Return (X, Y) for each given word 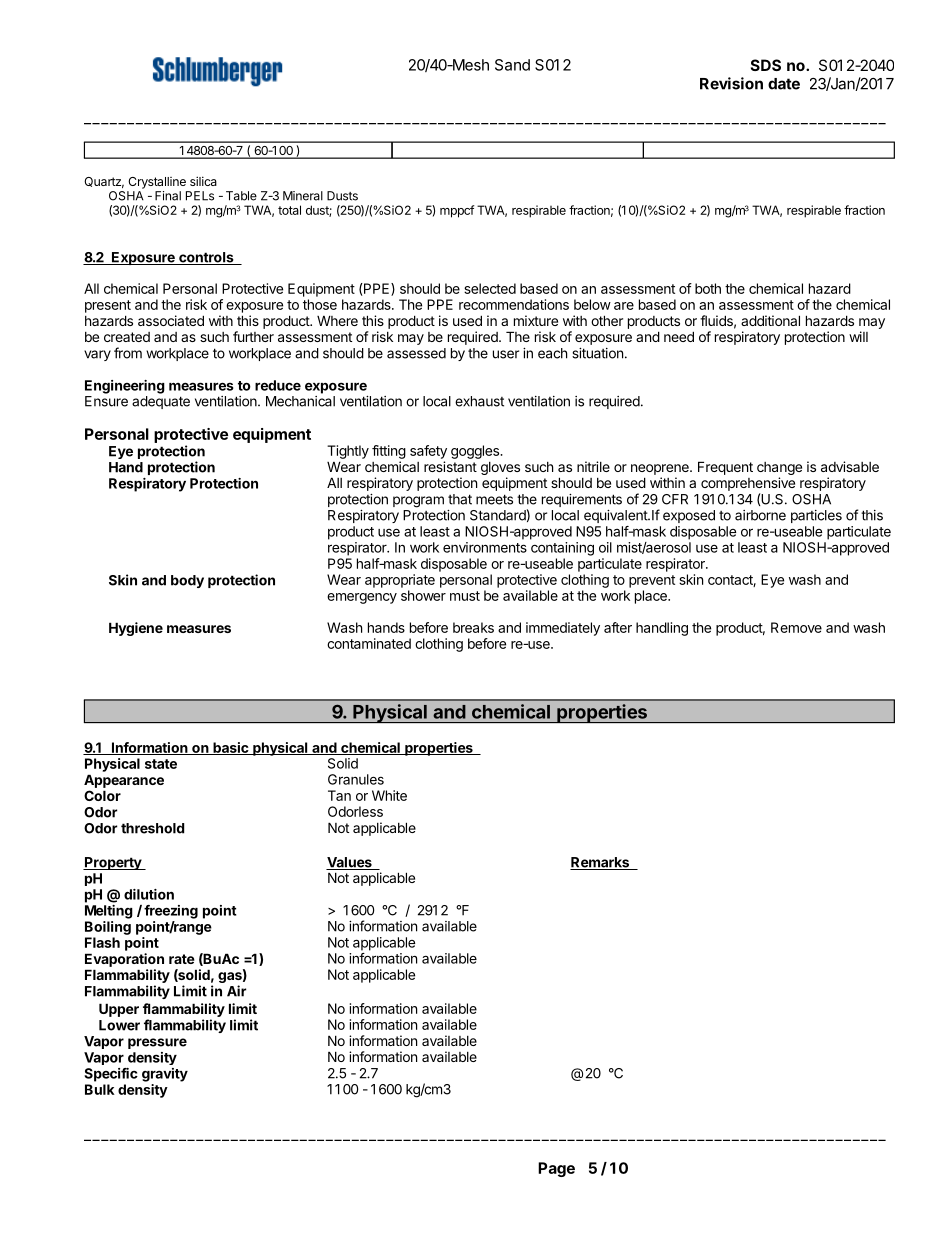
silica (203, 181)
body (187, 581)
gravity (165, 1075)
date (784, 84)
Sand (512, 65)
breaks (473, 627)
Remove (796, 627)
